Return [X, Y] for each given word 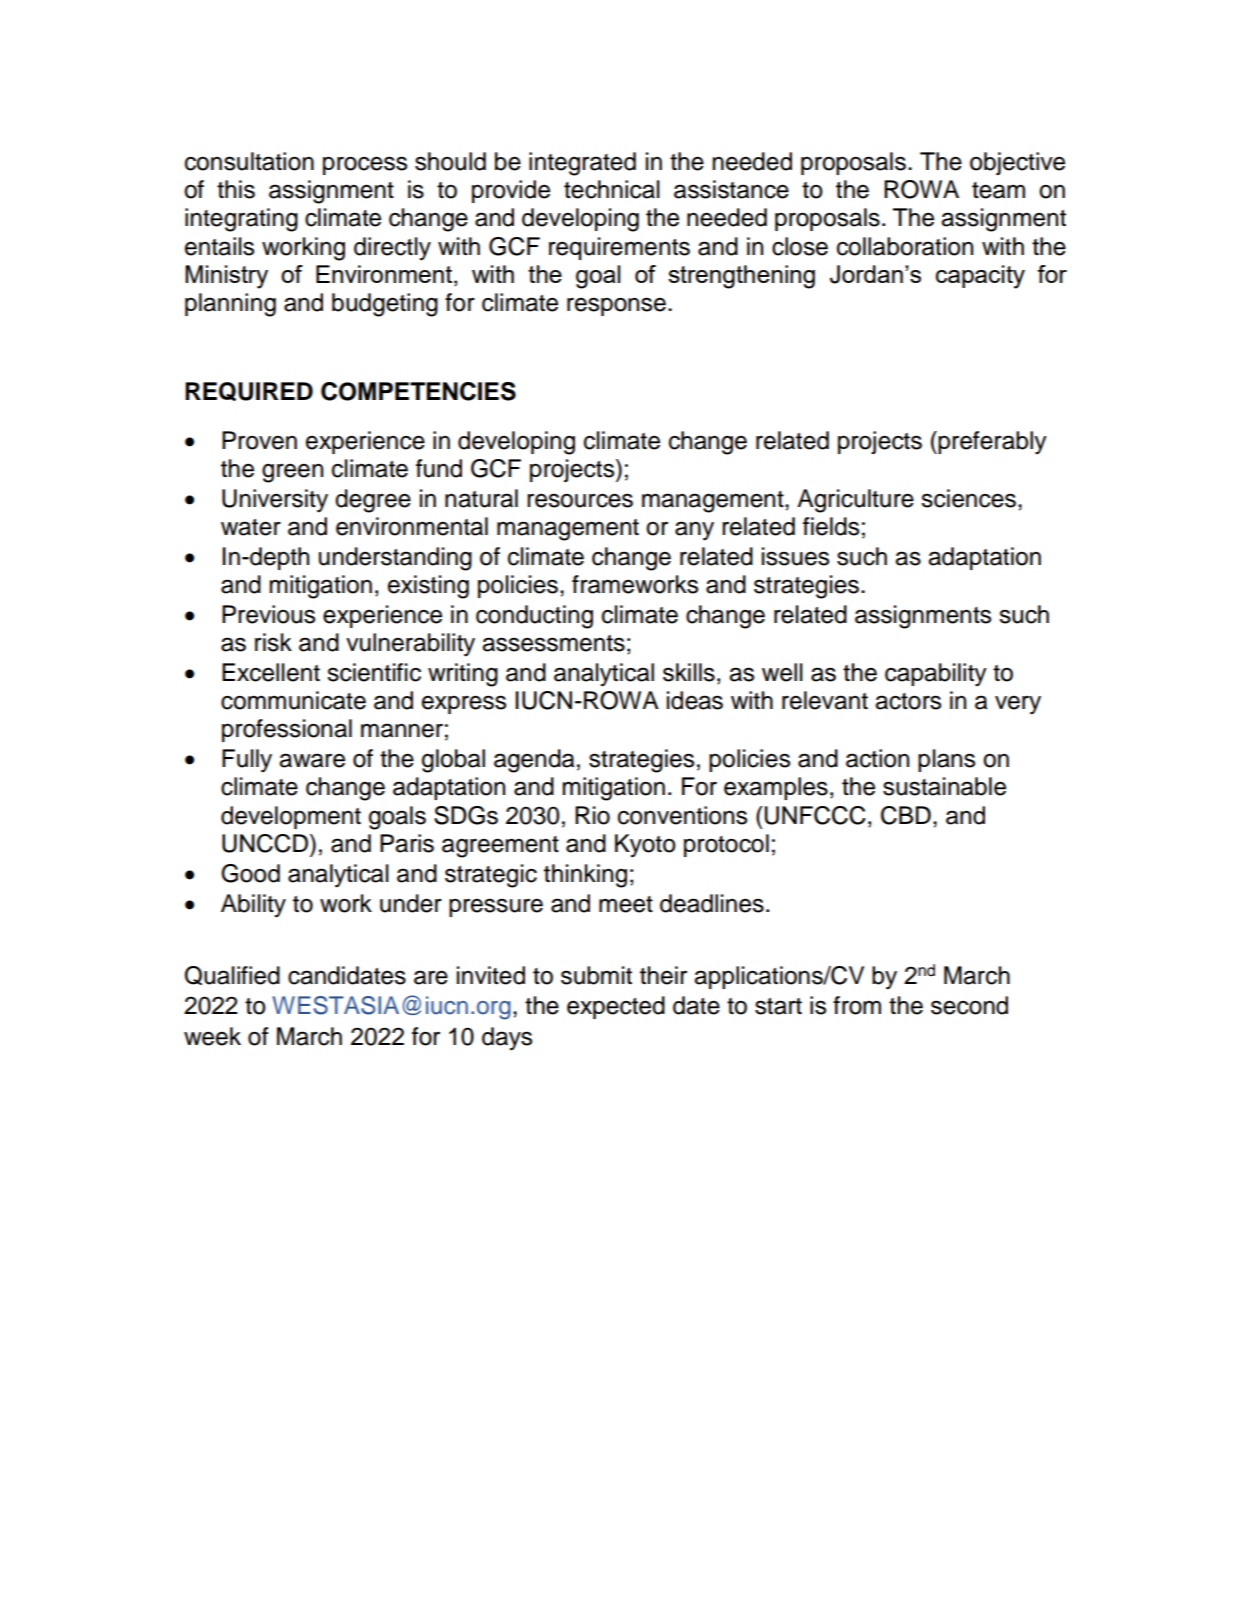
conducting [534, 617]
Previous [268, 614]
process [365, 165]
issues [795, 556]
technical [612, 189]
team [998, 190]
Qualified [232, 975]
